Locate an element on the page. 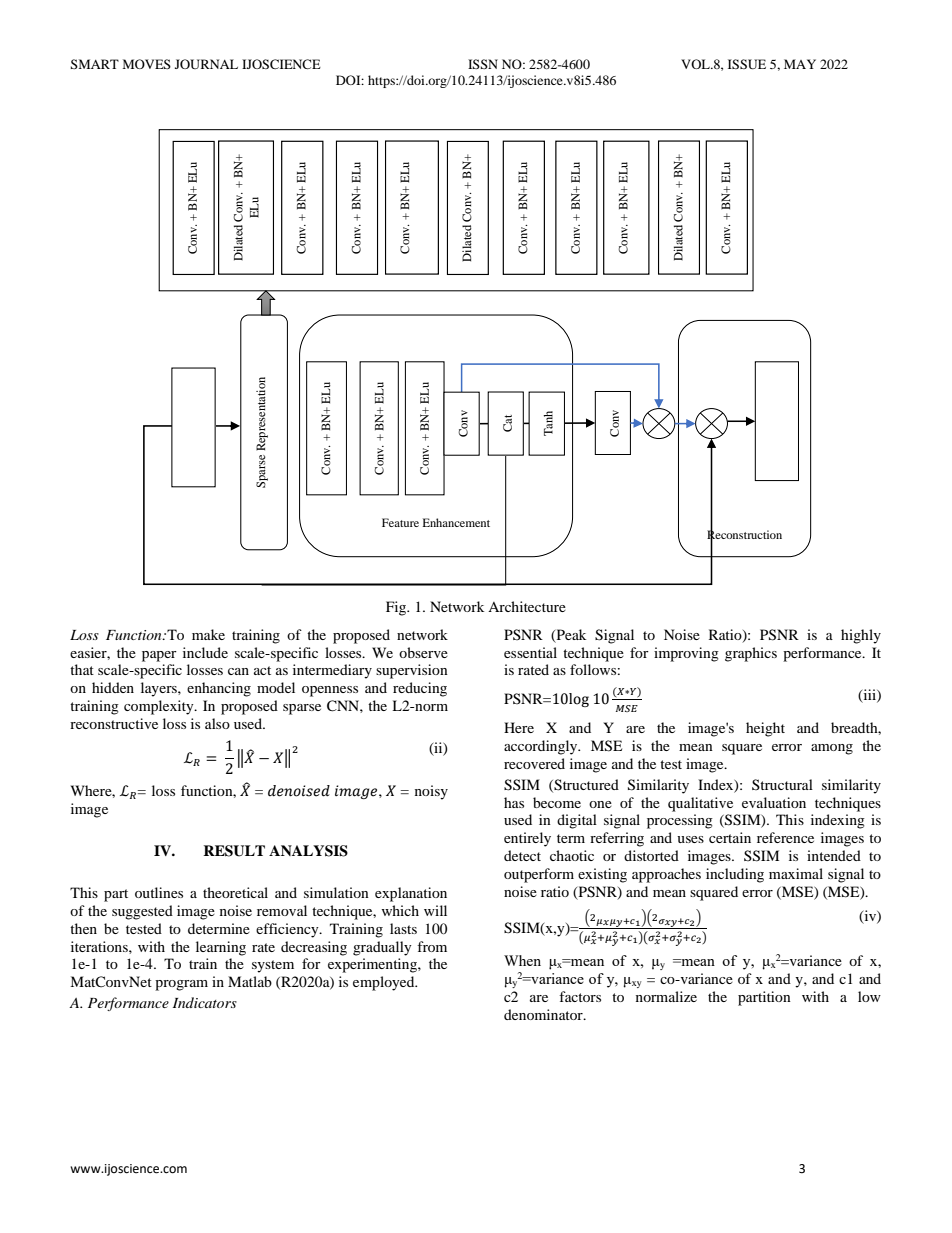 The image size is (952, 1233). MOVES is located at coordinates (147, 64).
